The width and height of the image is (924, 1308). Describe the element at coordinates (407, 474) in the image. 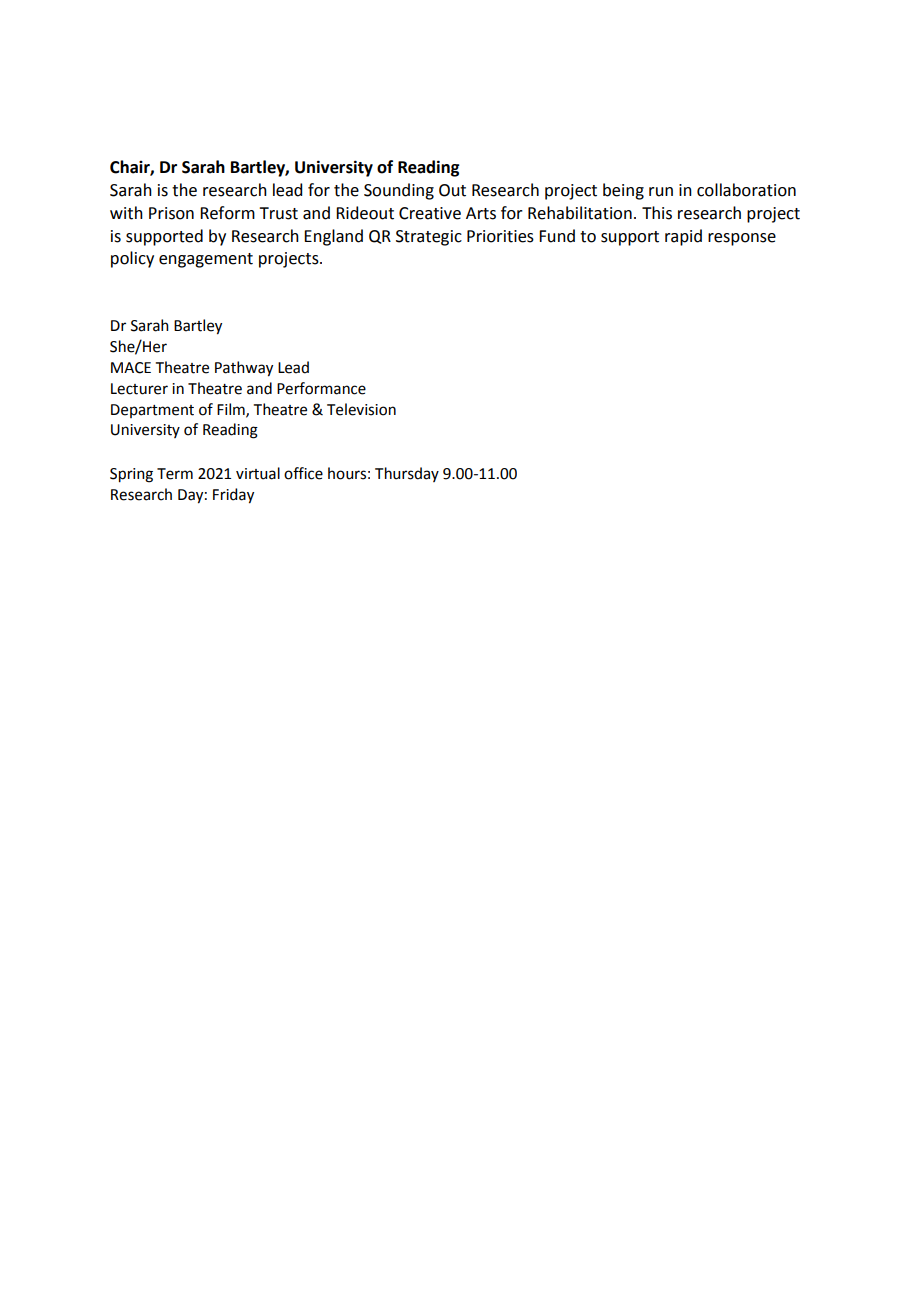

I see `Thursday` at that location.
